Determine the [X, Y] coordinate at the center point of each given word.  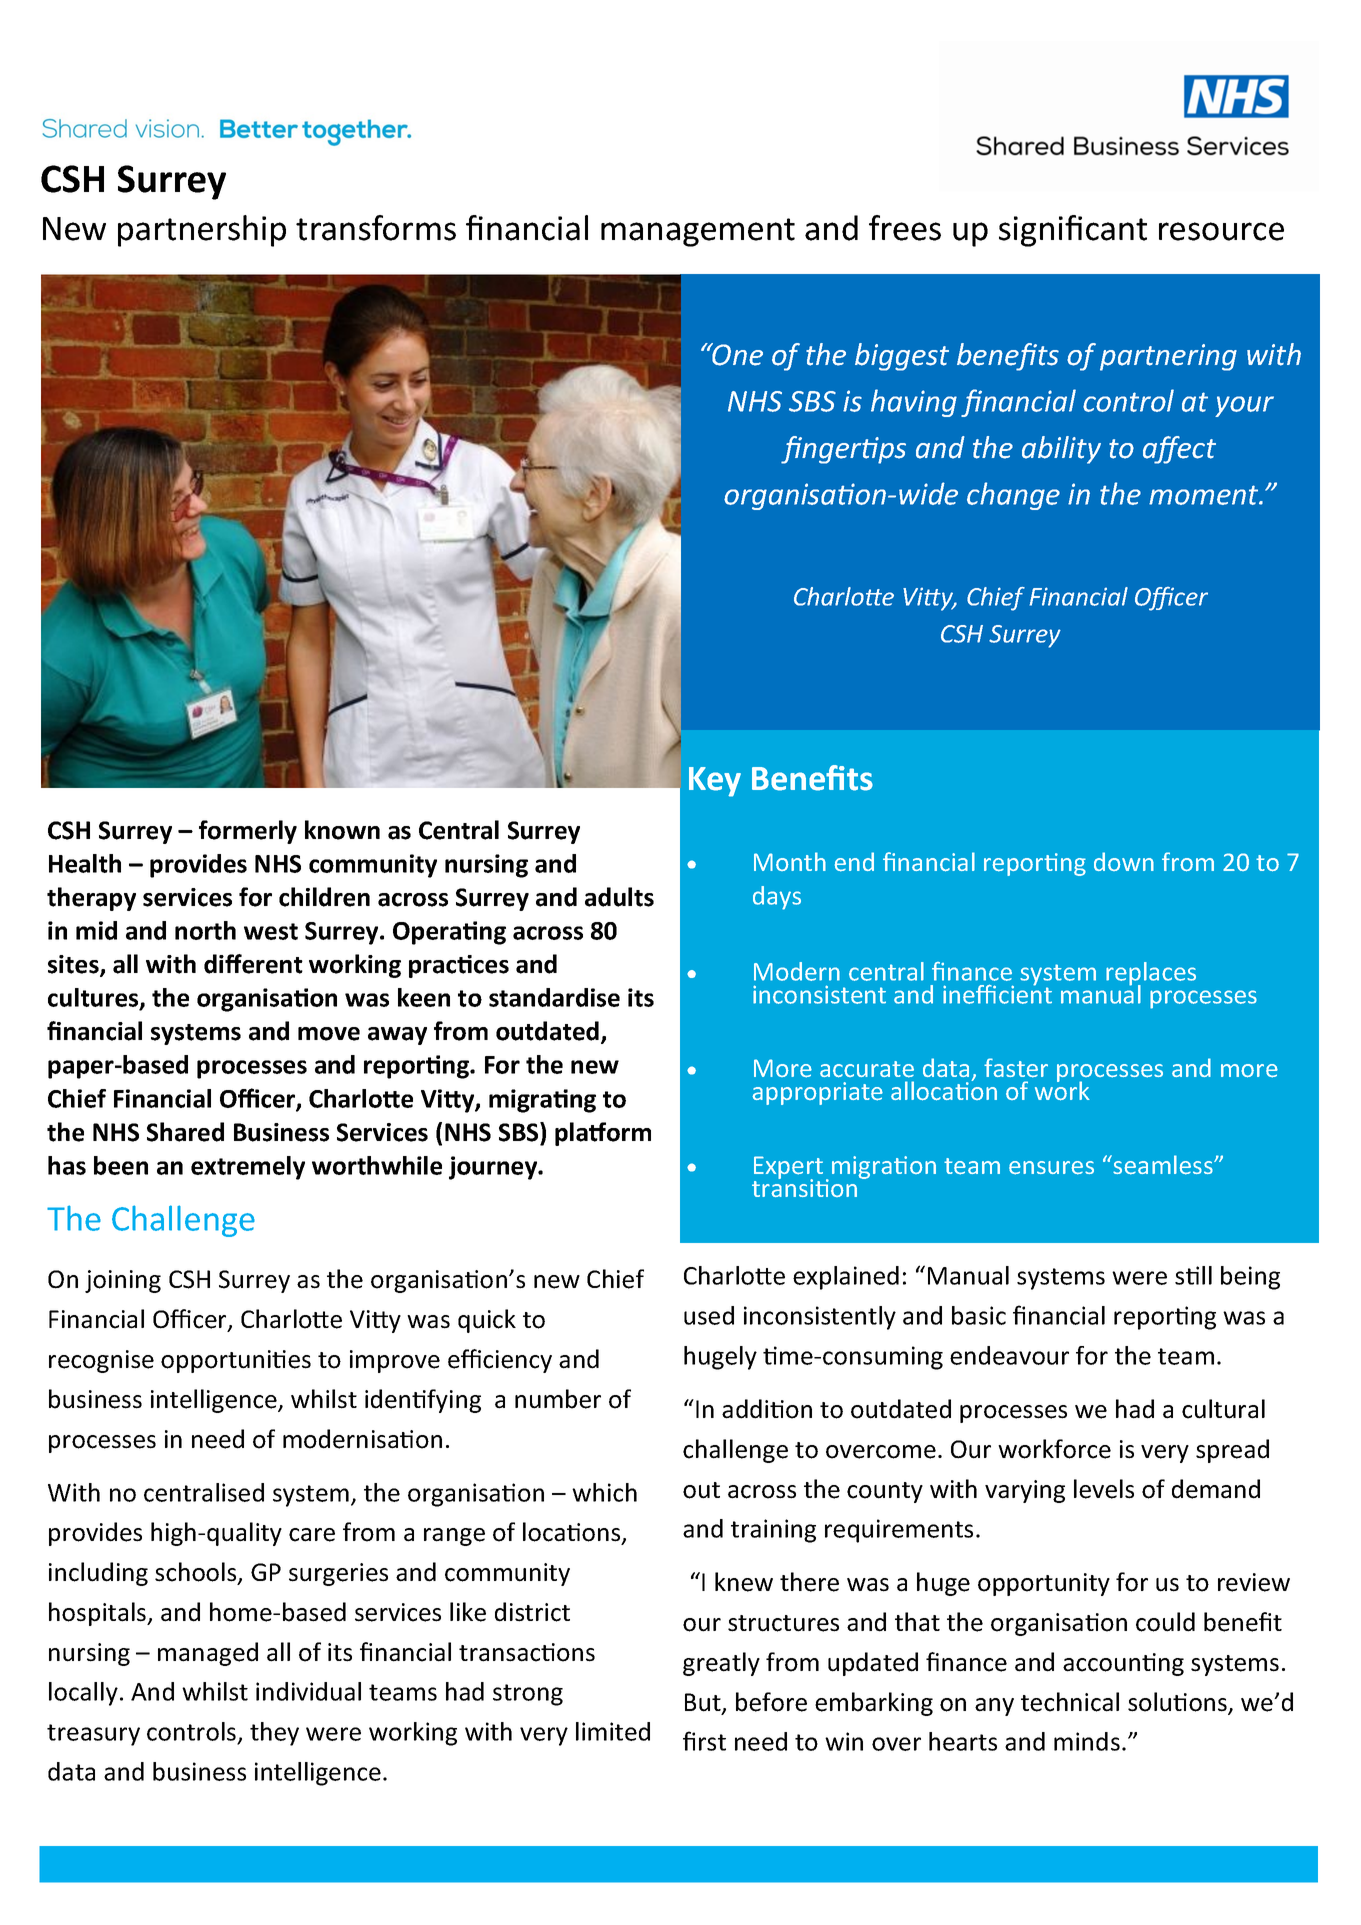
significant [1073, 231]
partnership [202, 231]
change [1013, 496]
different [253, 964]
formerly [248, 832]
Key [715, 782]
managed [208, 1654]
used [709, 1315]
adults [619, 897]
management [698, 232]
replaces [1151, 975]
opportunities [236, 1361]
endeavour [1009, 1355]
